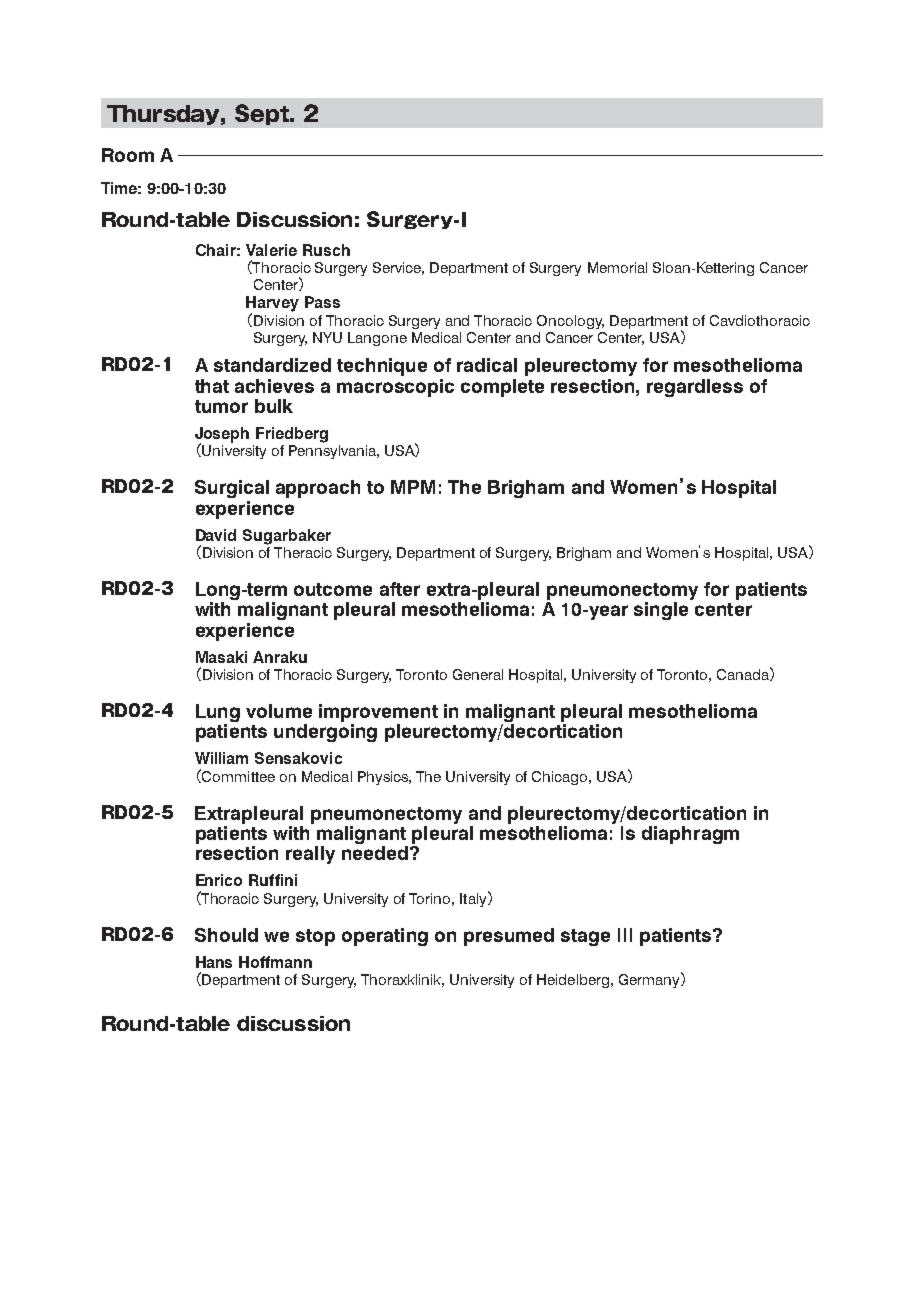 The height and width of the screenshot is (1297, 924). I want to click on that, so click(212, 386).
